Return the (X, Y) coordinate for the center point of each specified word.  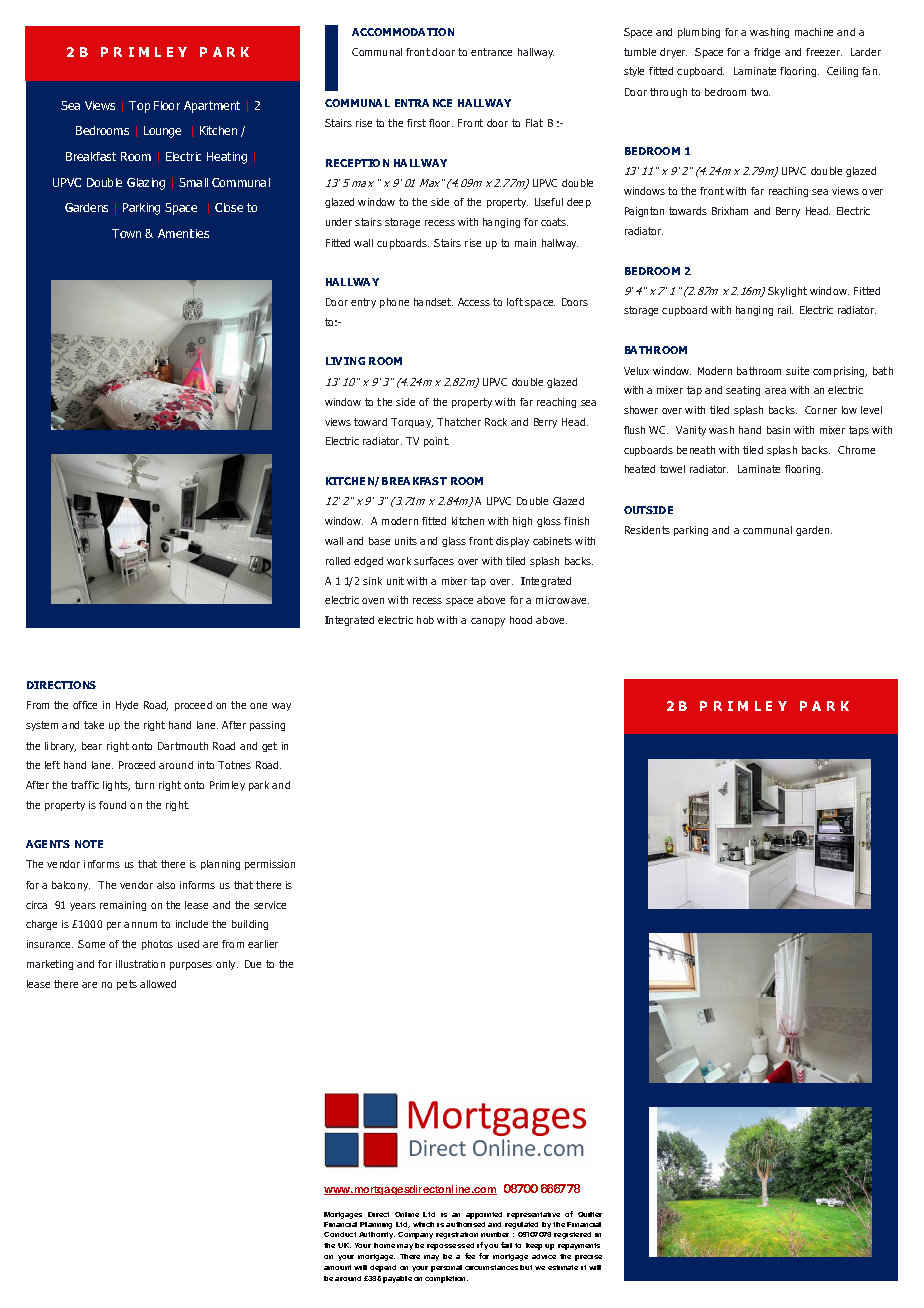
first (416, 123)
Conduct (340, 1234)
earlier (263, 944)
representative (533, 1215)
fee (470, 1256)
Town (126, 233)
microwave (562, 600)
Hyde (127, 706)
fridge (767, 53)
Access (474, 302)
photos (157, 945)
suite (797, 371)
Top (139, 107)
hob (425, 620)
